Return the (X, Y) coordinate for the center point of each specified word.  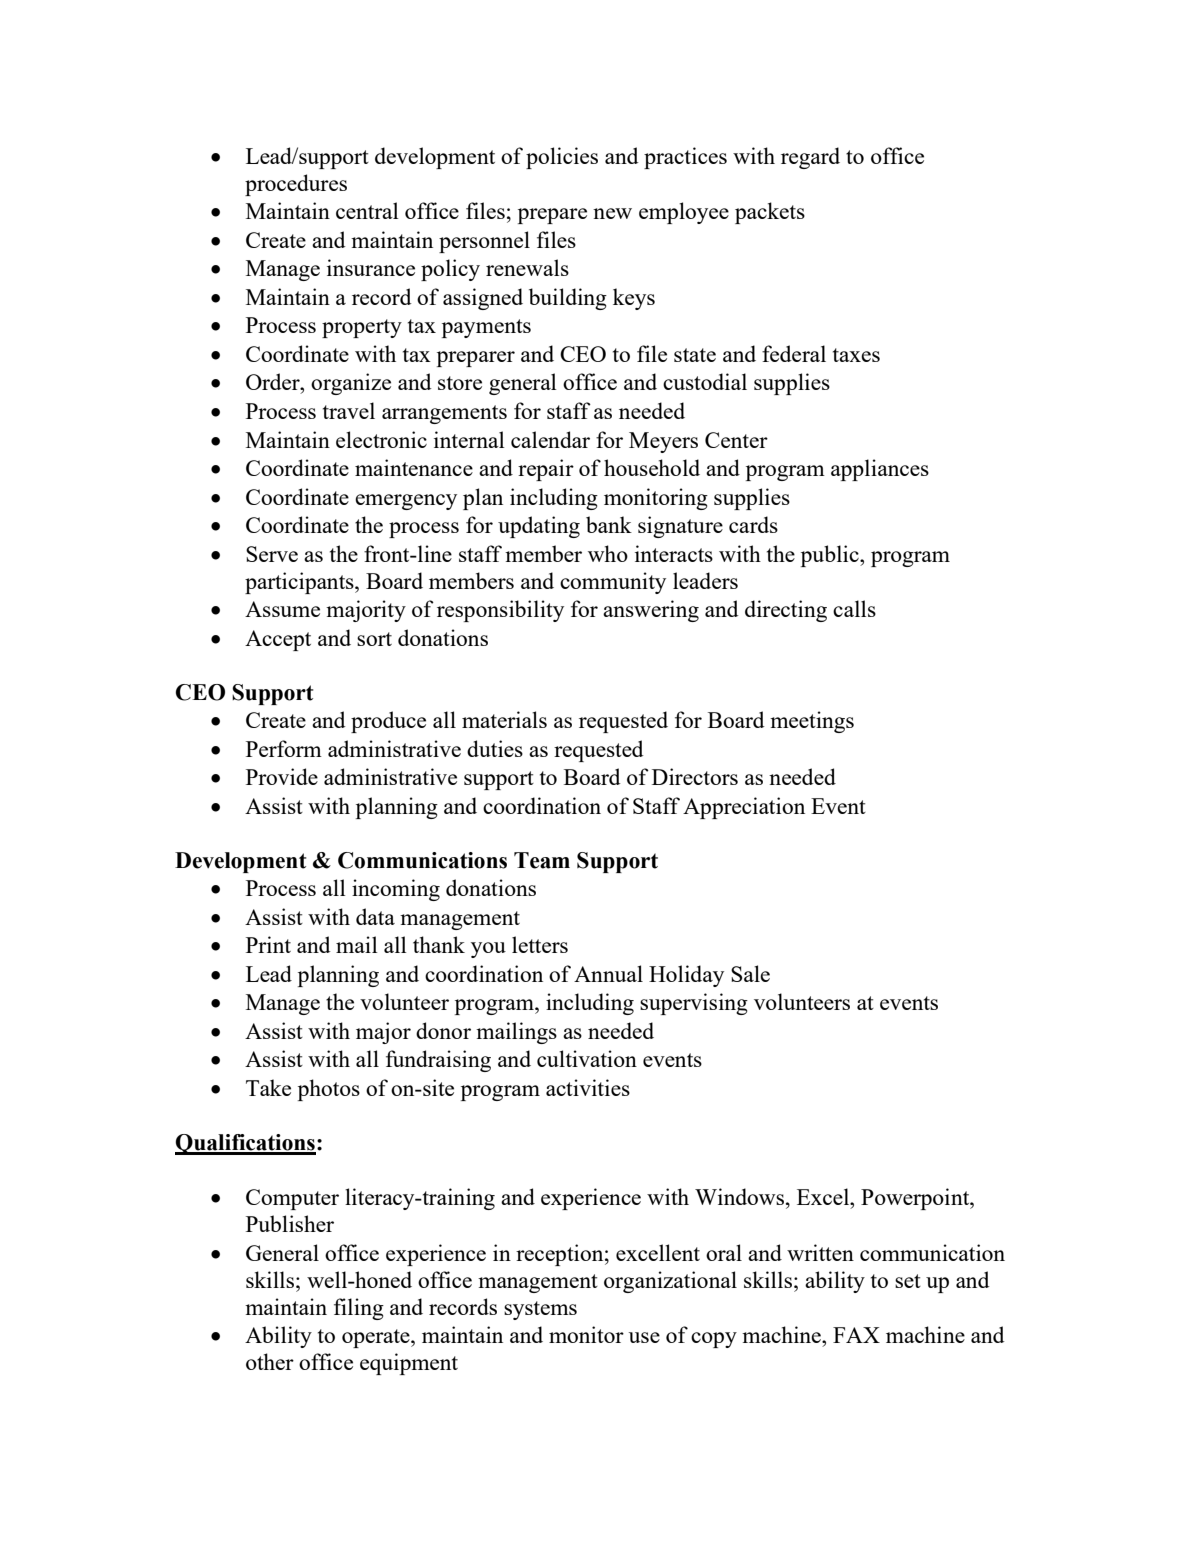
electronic (381, 439)
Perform (284, 748)
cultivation (587, 1058)
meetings (812, 722)
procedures (296, 185)
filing (359, 1309)
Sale (750, 973)
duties (495, 748)
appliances (880, 470)
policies (562, 158)
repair (546, 470)
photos (329, 1090)
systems (540, 1310)
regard (810, 158)
